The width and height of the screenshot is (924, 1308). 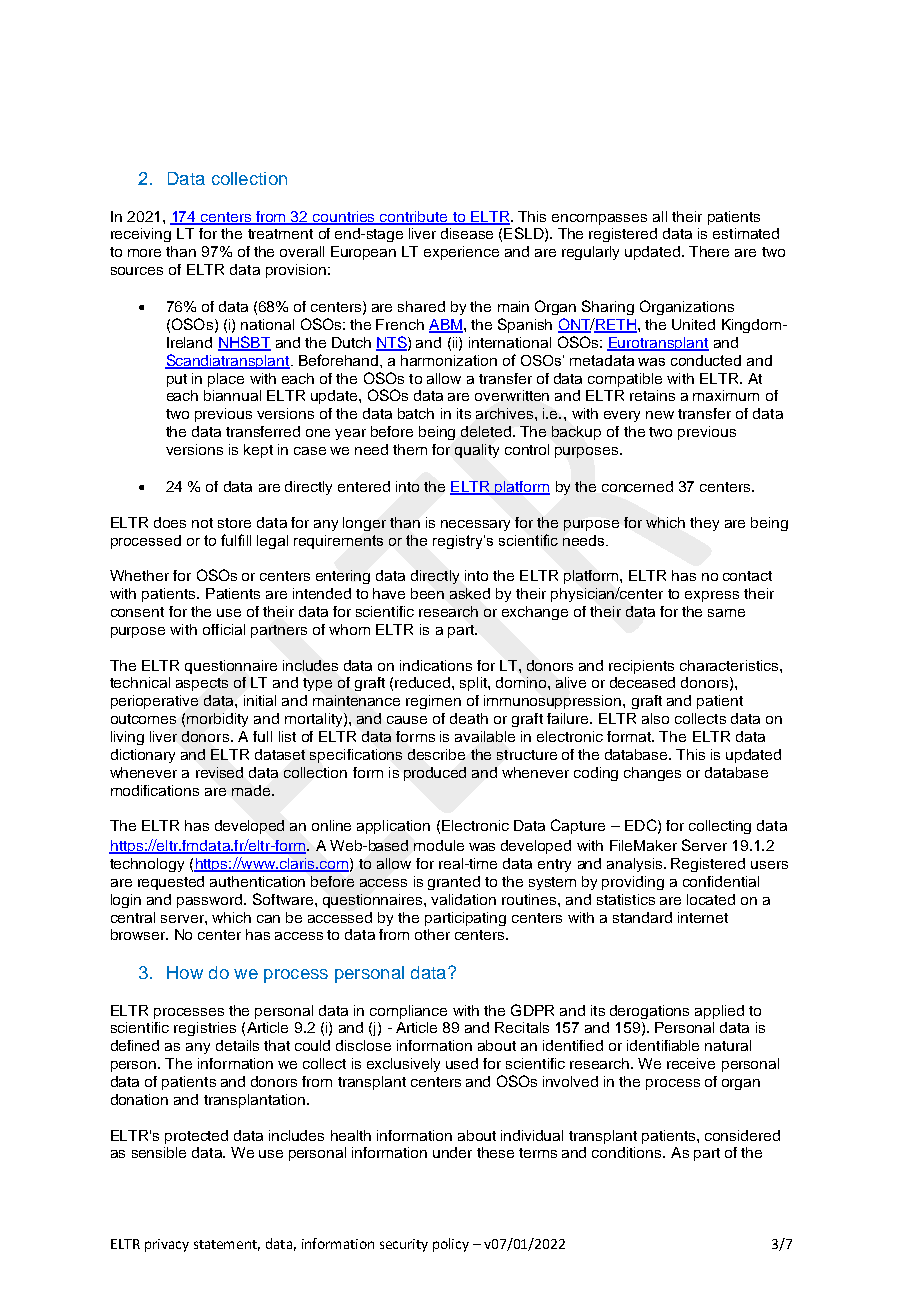 What do you see at coordinates (217, 720) in the screenshot?
I see `morbidity` at bounding box center [217, 720].
